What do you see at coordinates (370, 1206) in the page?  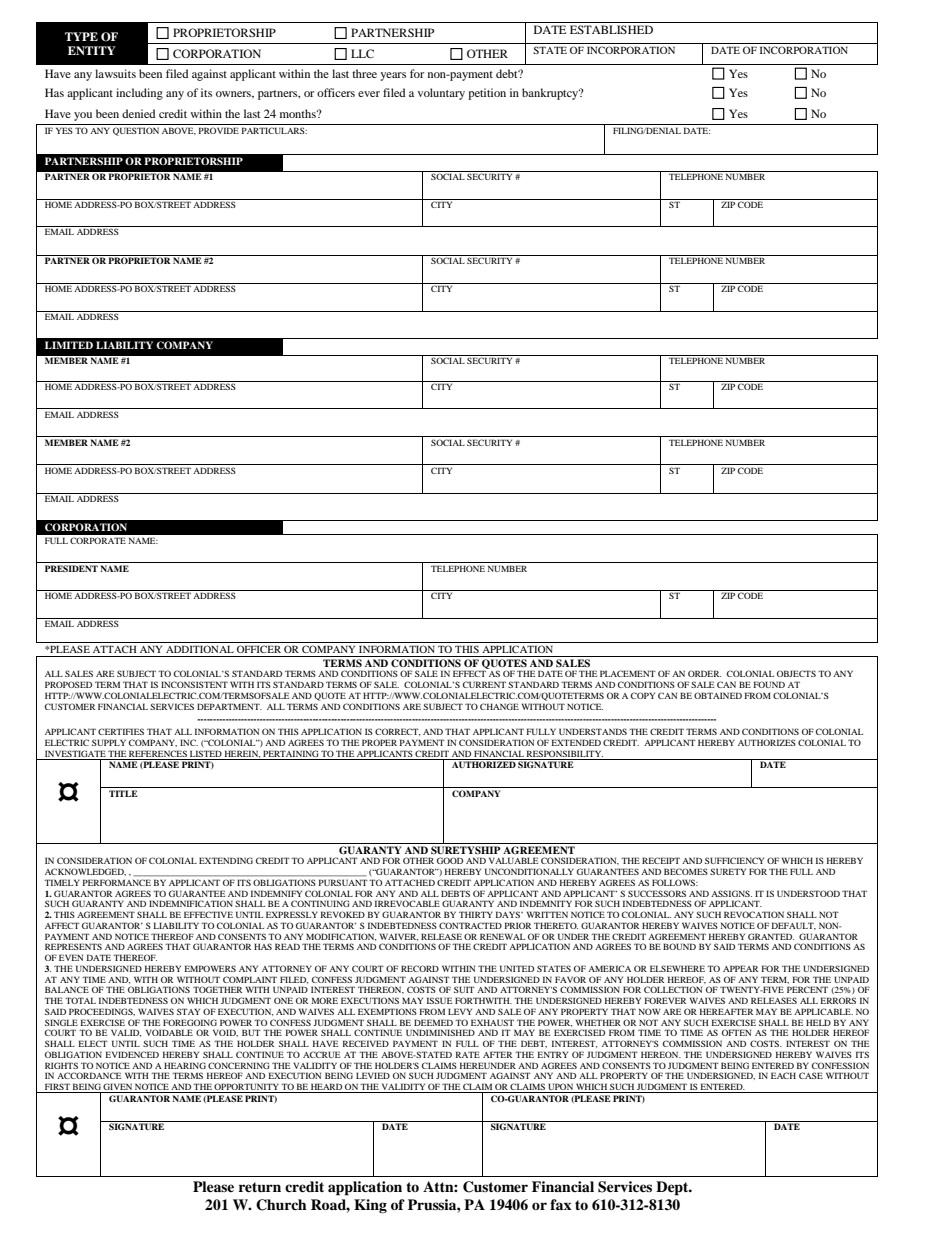 I see `King` at bounding box center [370, 1206].
